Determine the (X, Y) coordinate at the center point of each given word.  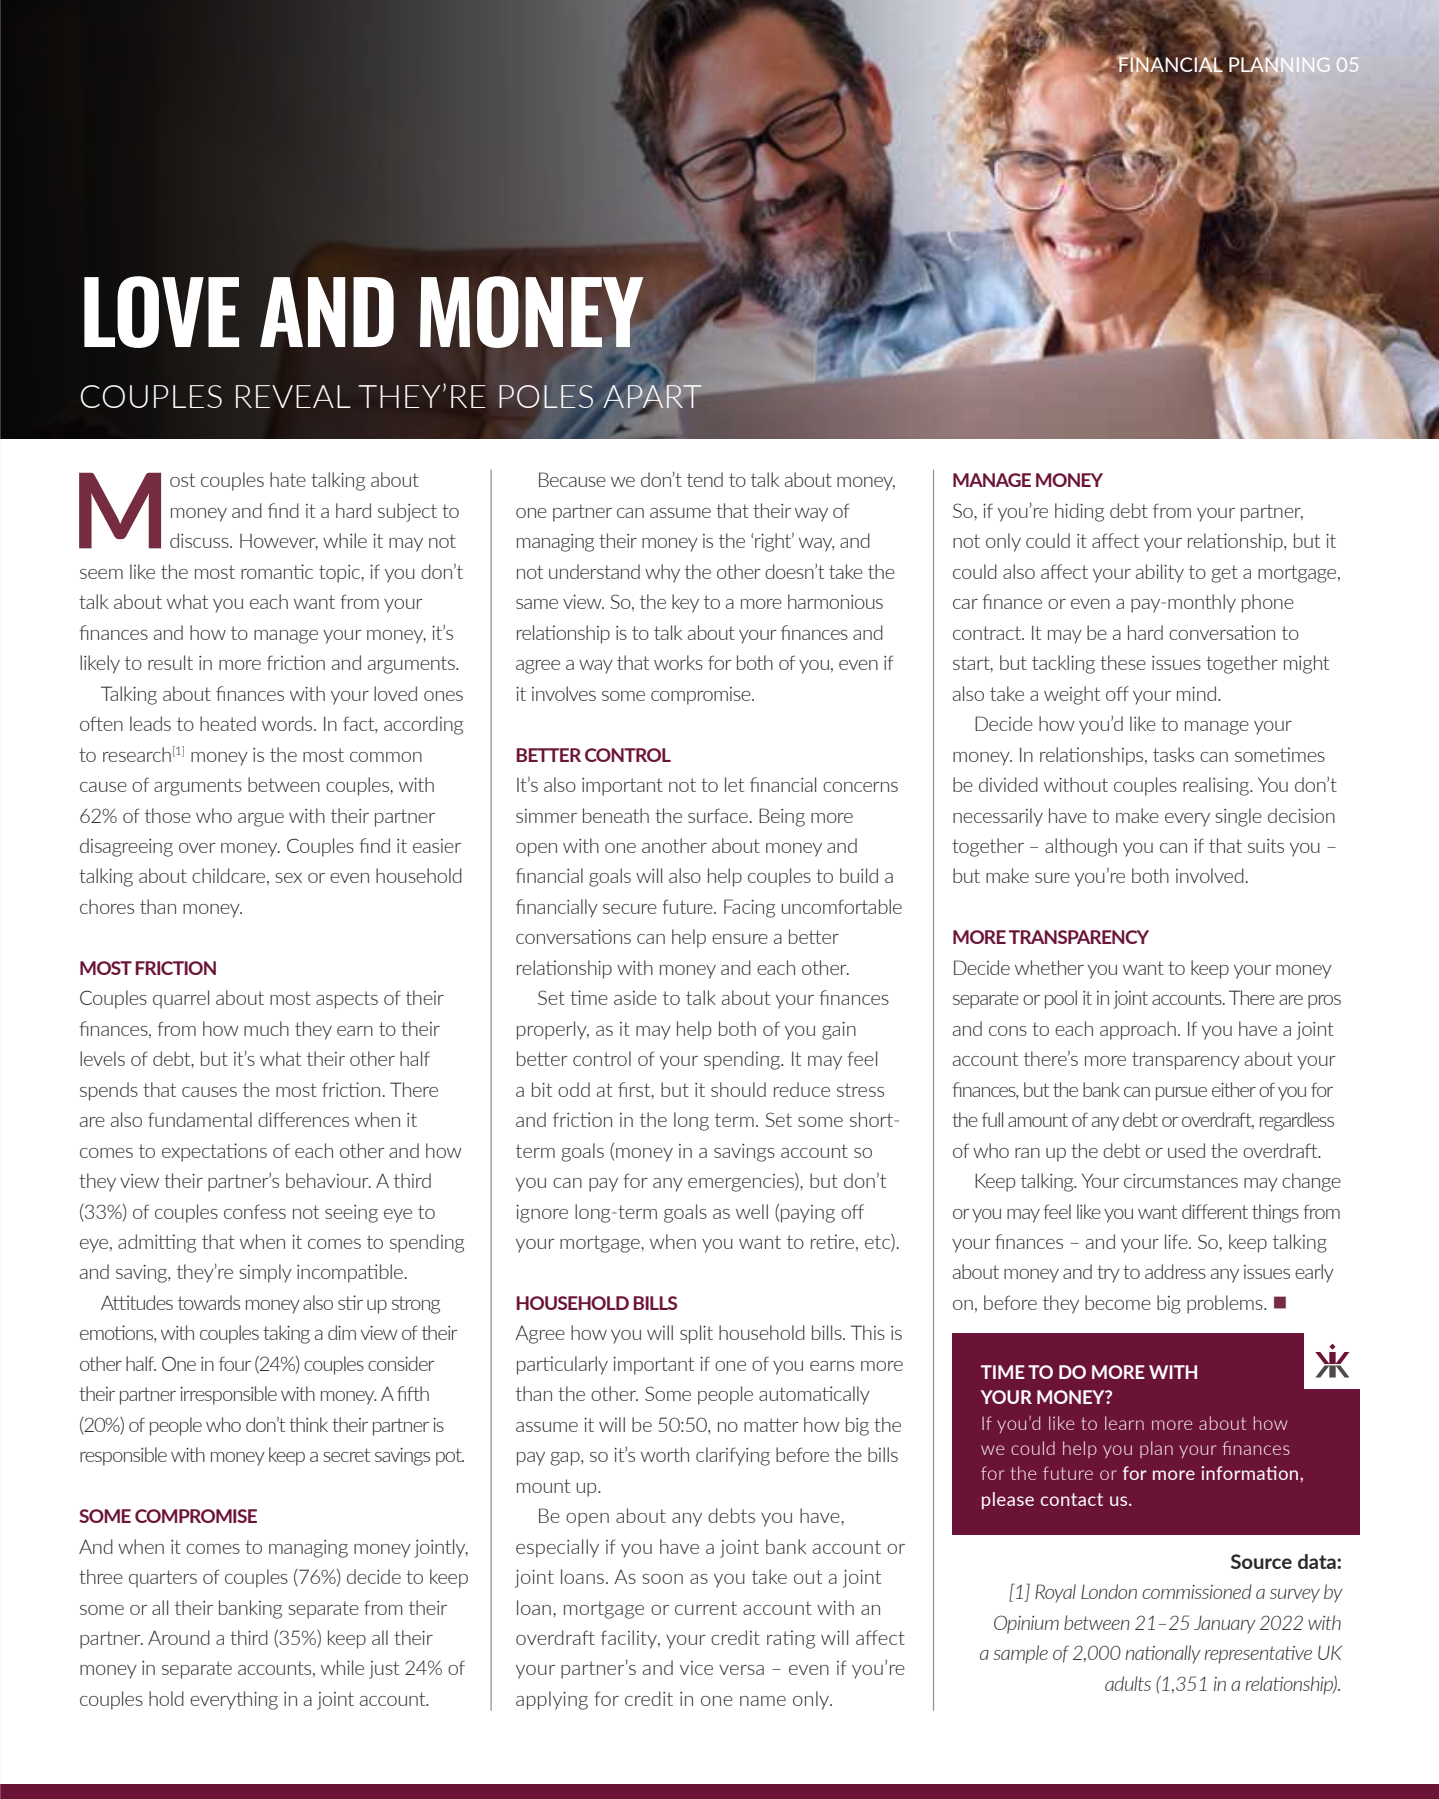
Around (179, 1637)
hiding (1079, 512)
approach (1138, 1030)
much (266, 1028)
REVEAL (293, 396)
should (738, 1089)
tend (705, 479)
